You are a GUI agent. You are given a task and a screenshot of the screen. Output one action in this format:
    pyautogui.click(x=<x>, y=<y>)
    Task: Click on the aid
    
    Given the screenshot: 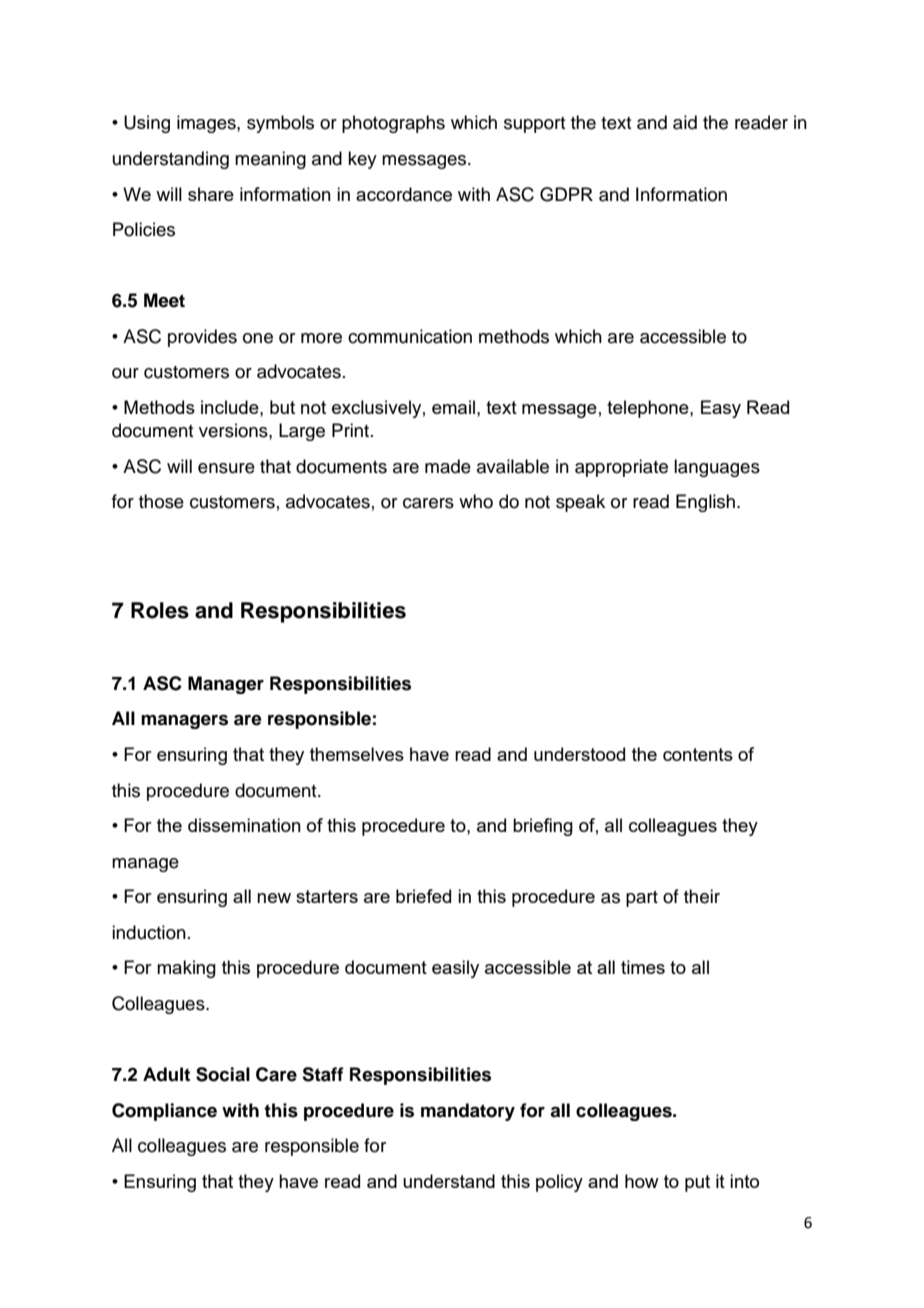 What is the action you would take?
    pyautogui.click(x=685, y=122)
